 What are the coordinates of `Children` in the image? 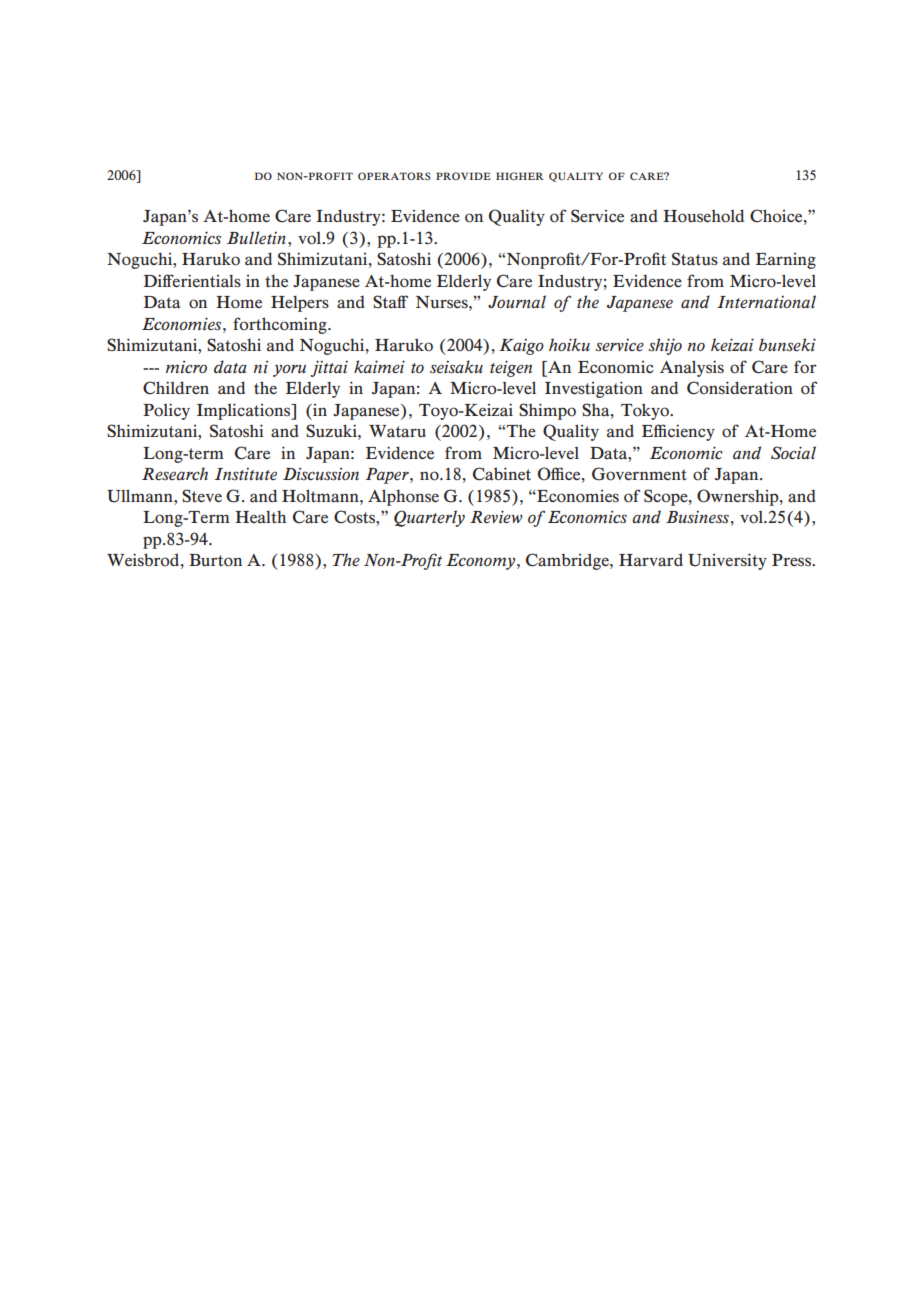 It's located at (176, 388).
